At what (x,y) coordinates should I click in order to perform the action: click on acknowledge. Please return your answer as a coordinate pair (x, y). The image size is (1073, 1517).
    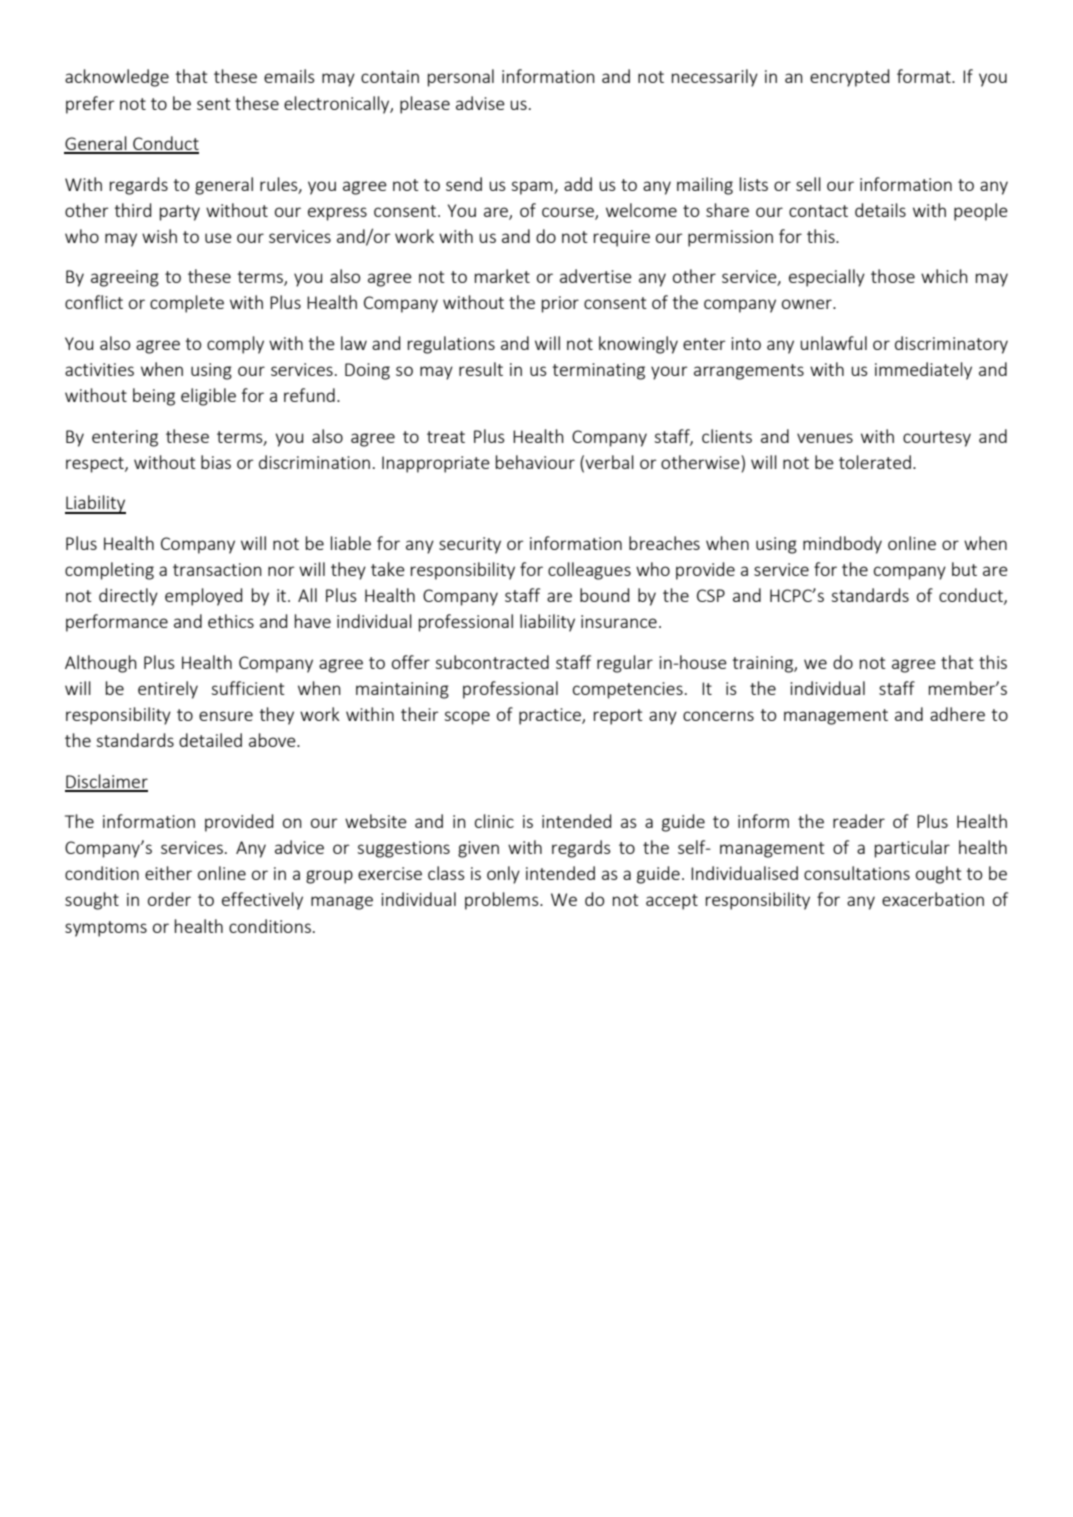
    Looking at the image, I should click on (117, 78).
